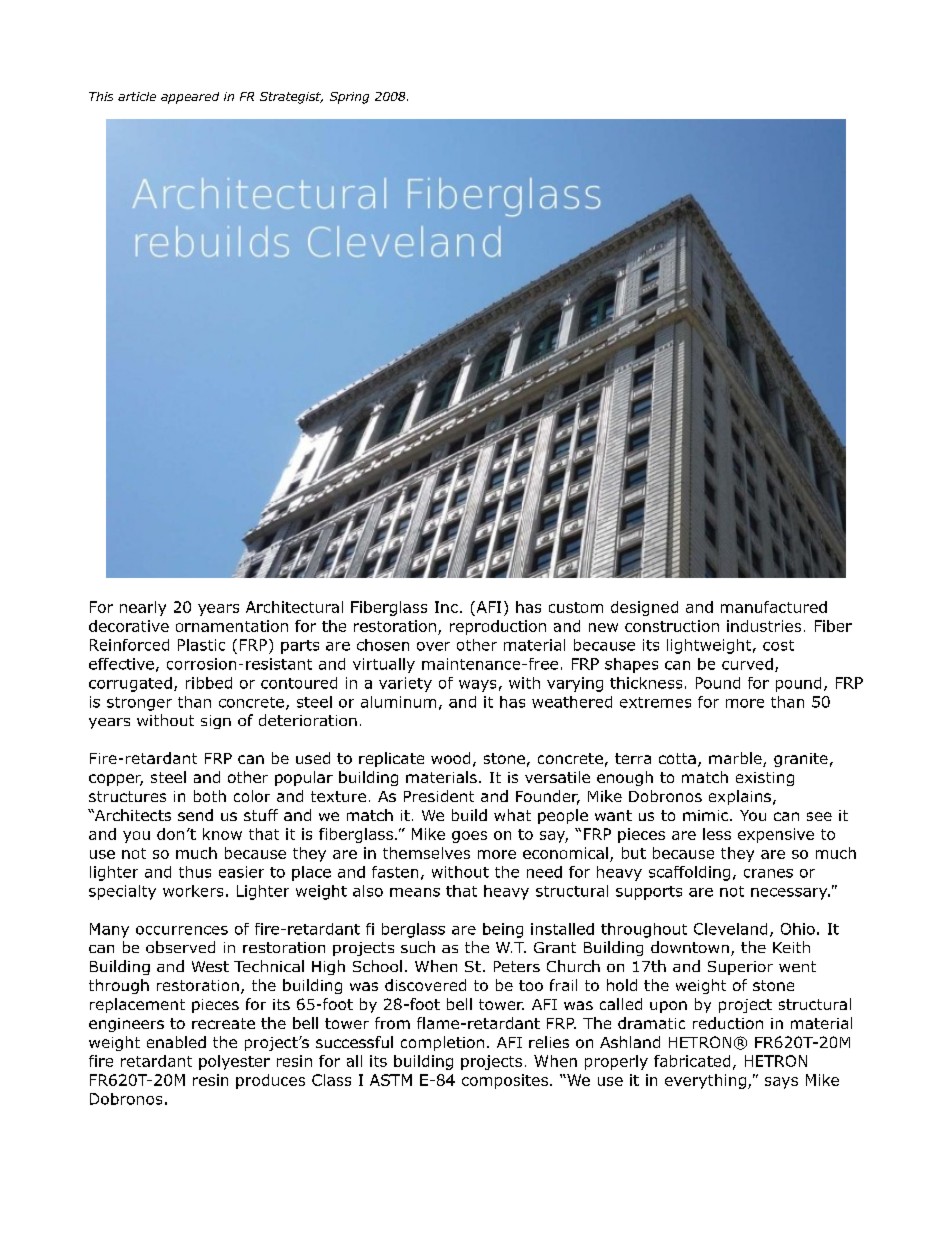 This document has height=1233, width=952. What do you see at coordinates (774, 607) in the document?
I see `manufactured` at bounding box center [774, 607].
